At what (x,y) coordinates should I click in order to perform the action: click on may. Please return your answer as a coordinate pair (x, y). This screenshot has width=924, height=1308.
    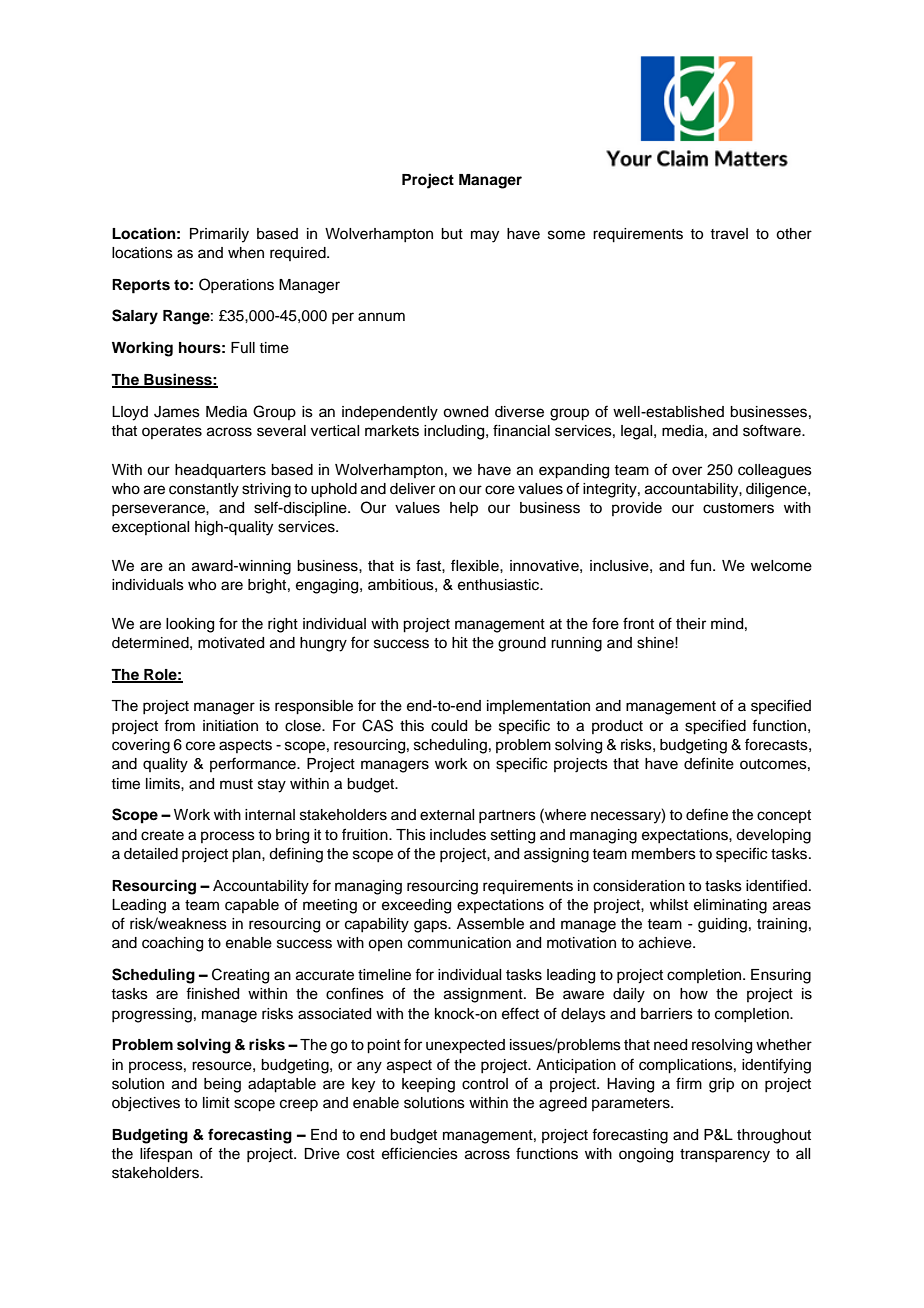
    Looking at the image, I should click on (485, 236).
